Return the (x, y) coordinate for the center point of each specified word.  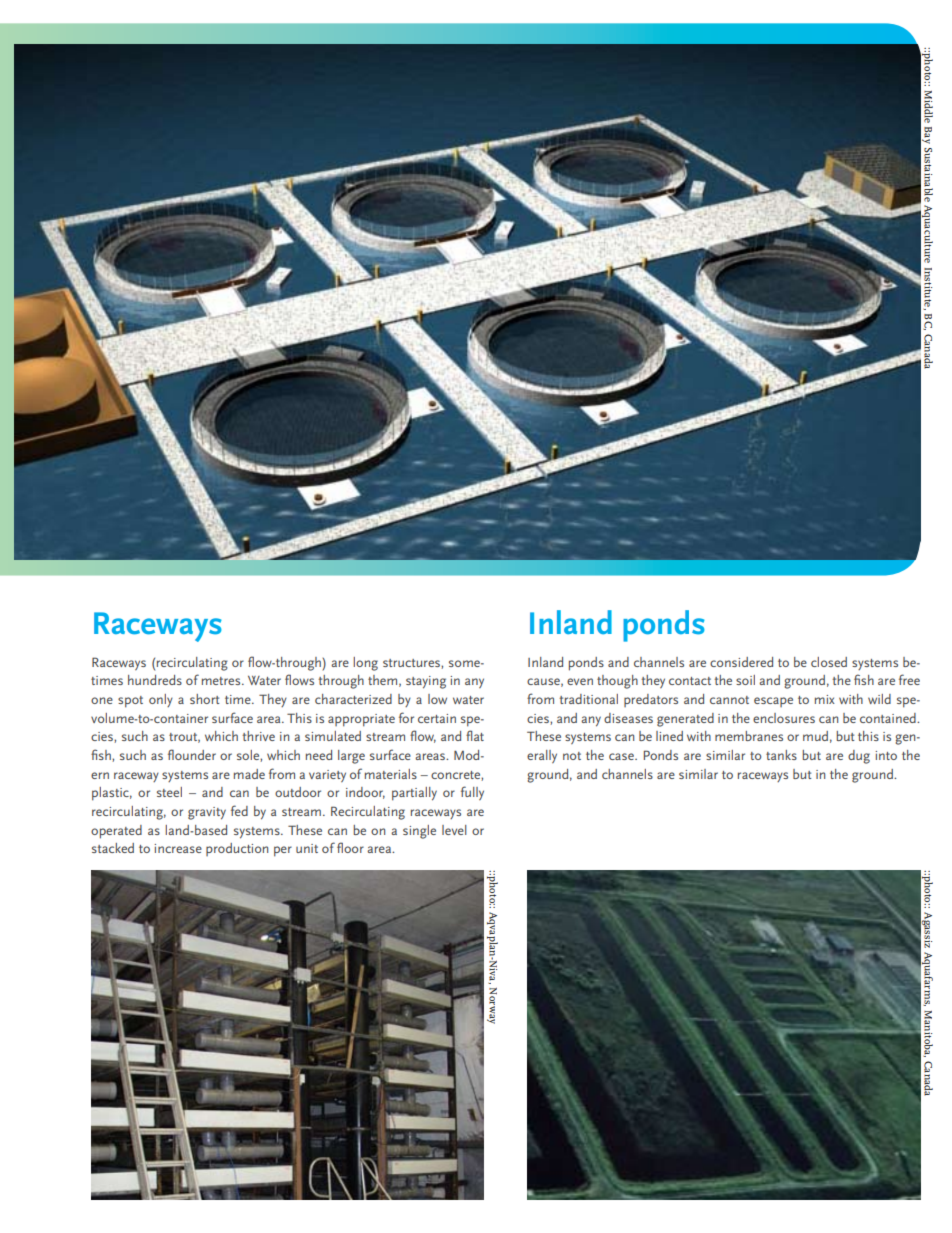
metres (222, 681)
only (161, 700)
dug (859, 757)
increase (178, 848)
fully (472, 793)
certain (437, 718)
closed (829, 662)
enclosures (784, 718)
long (365, 664)
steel (169, 792)
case (622, 756)
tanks (781, 755)
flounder (192, 754)
